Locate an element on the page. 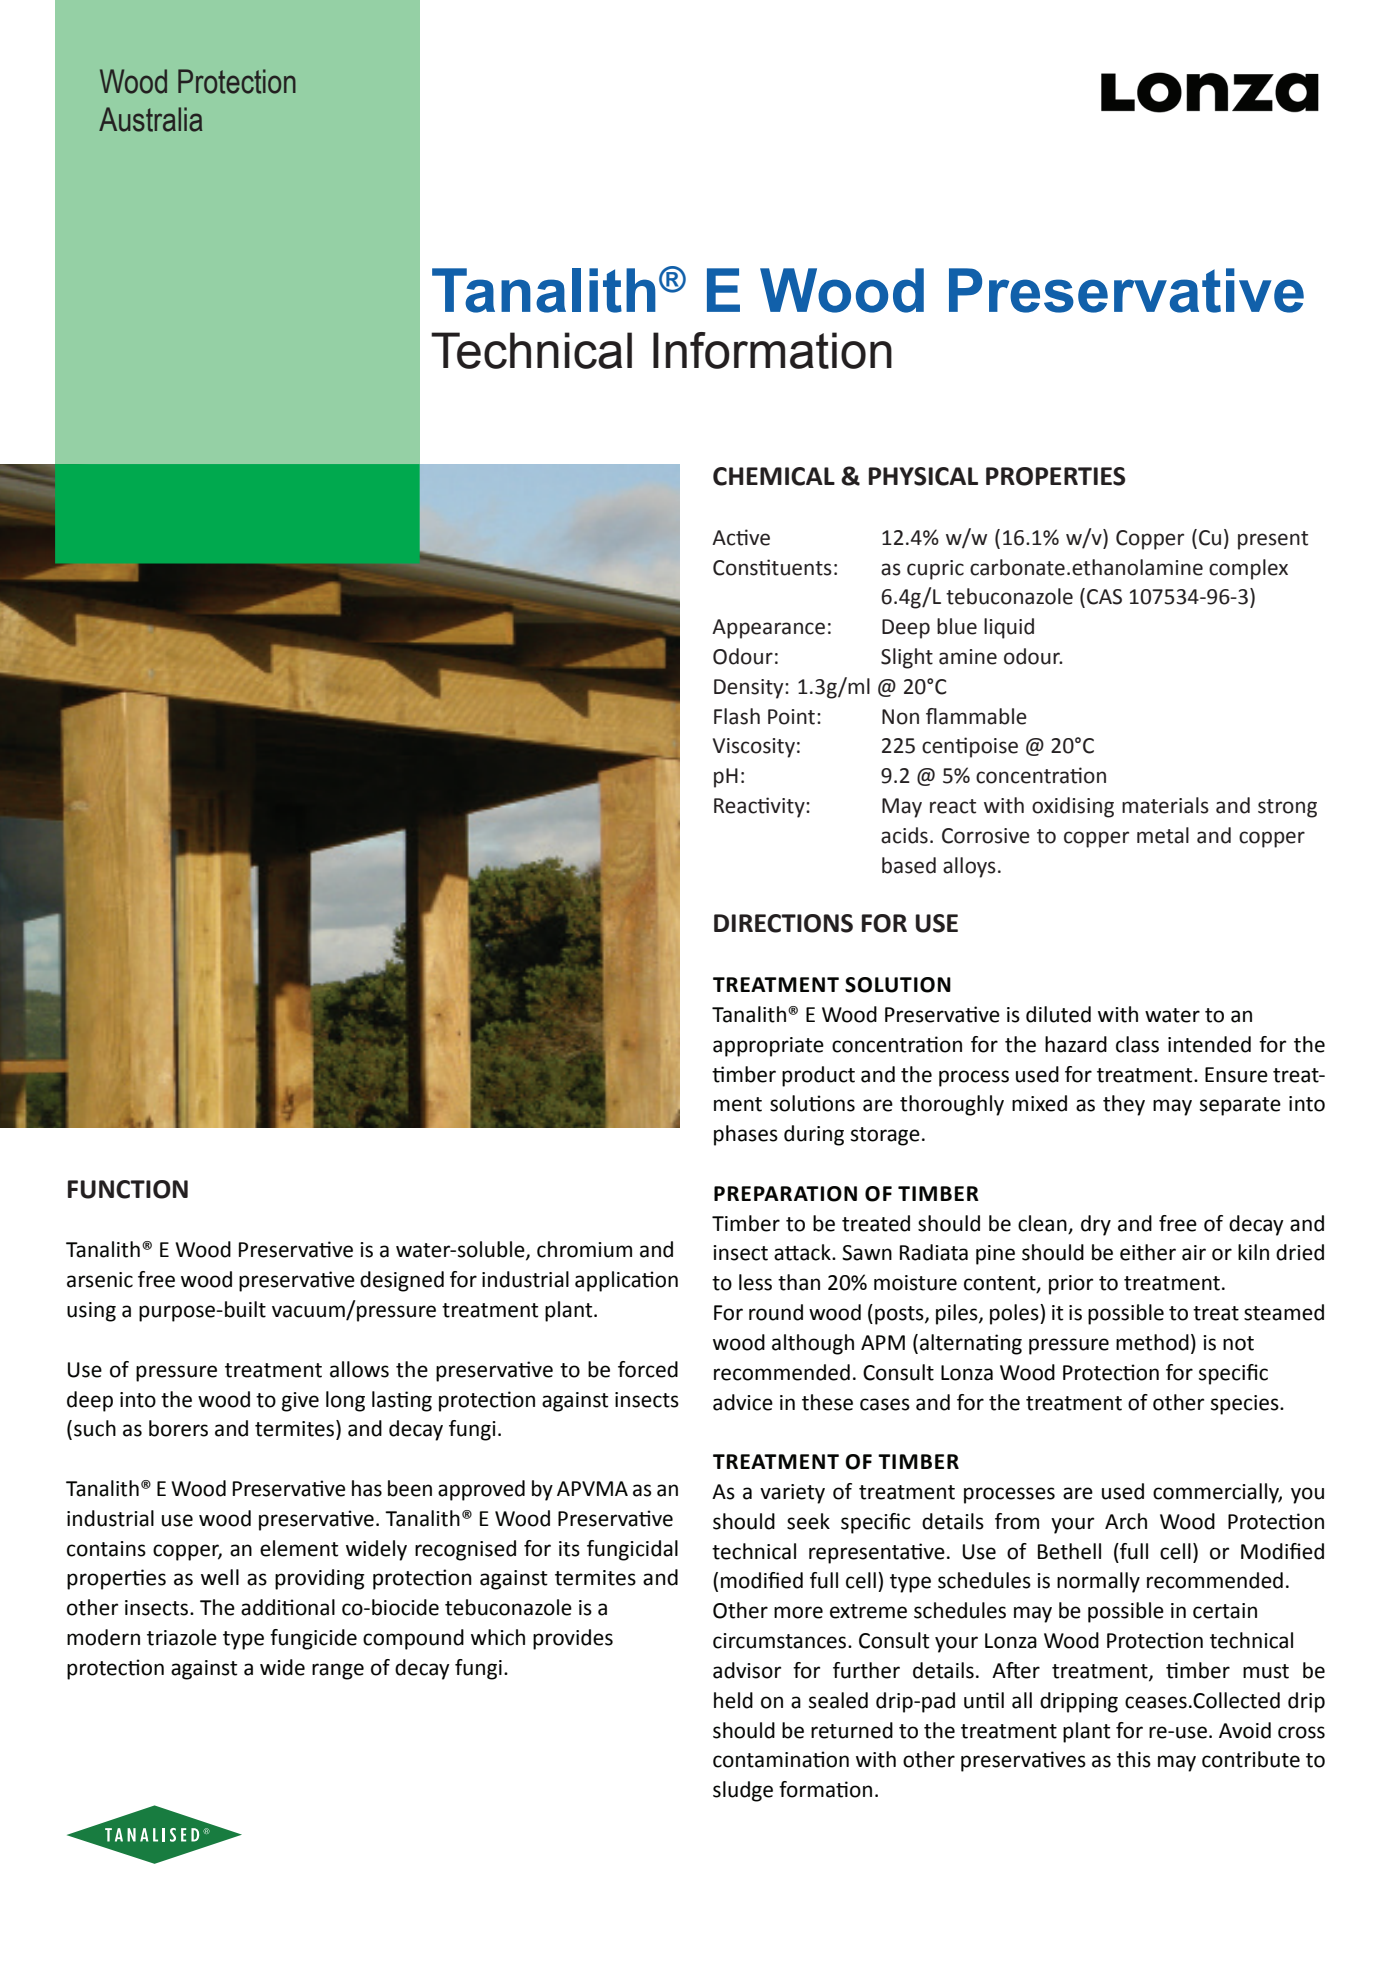  this is located at coordinates (1134, 1759).
